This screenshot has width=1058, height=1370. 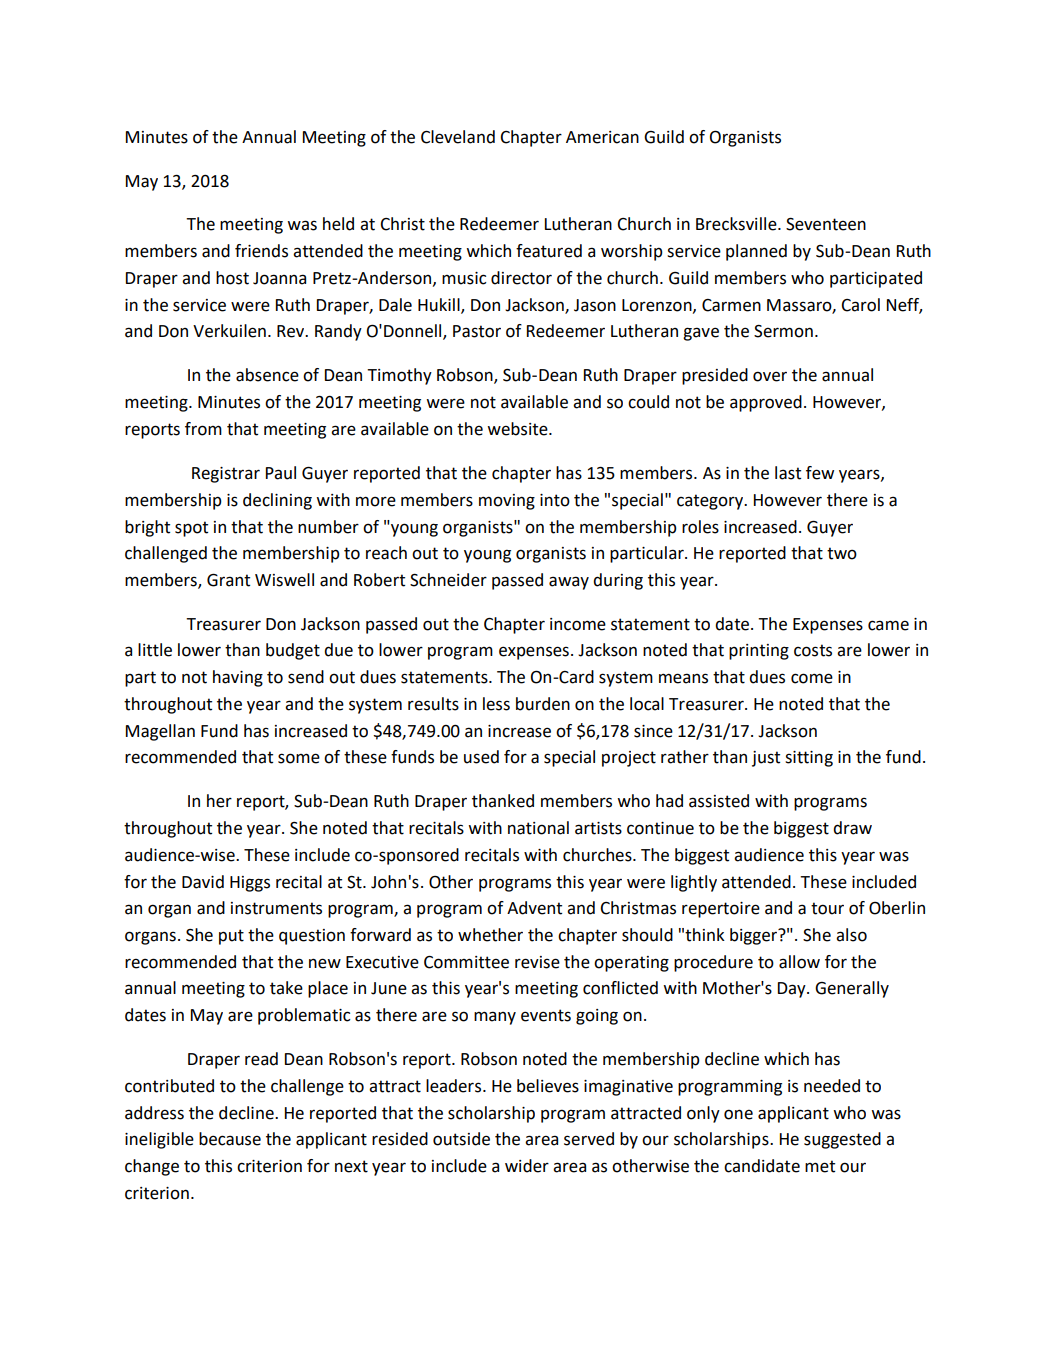 What do you see at coordinates (299, 758) in the screenshot?
I see `some` at bounding box center [299, 758].
